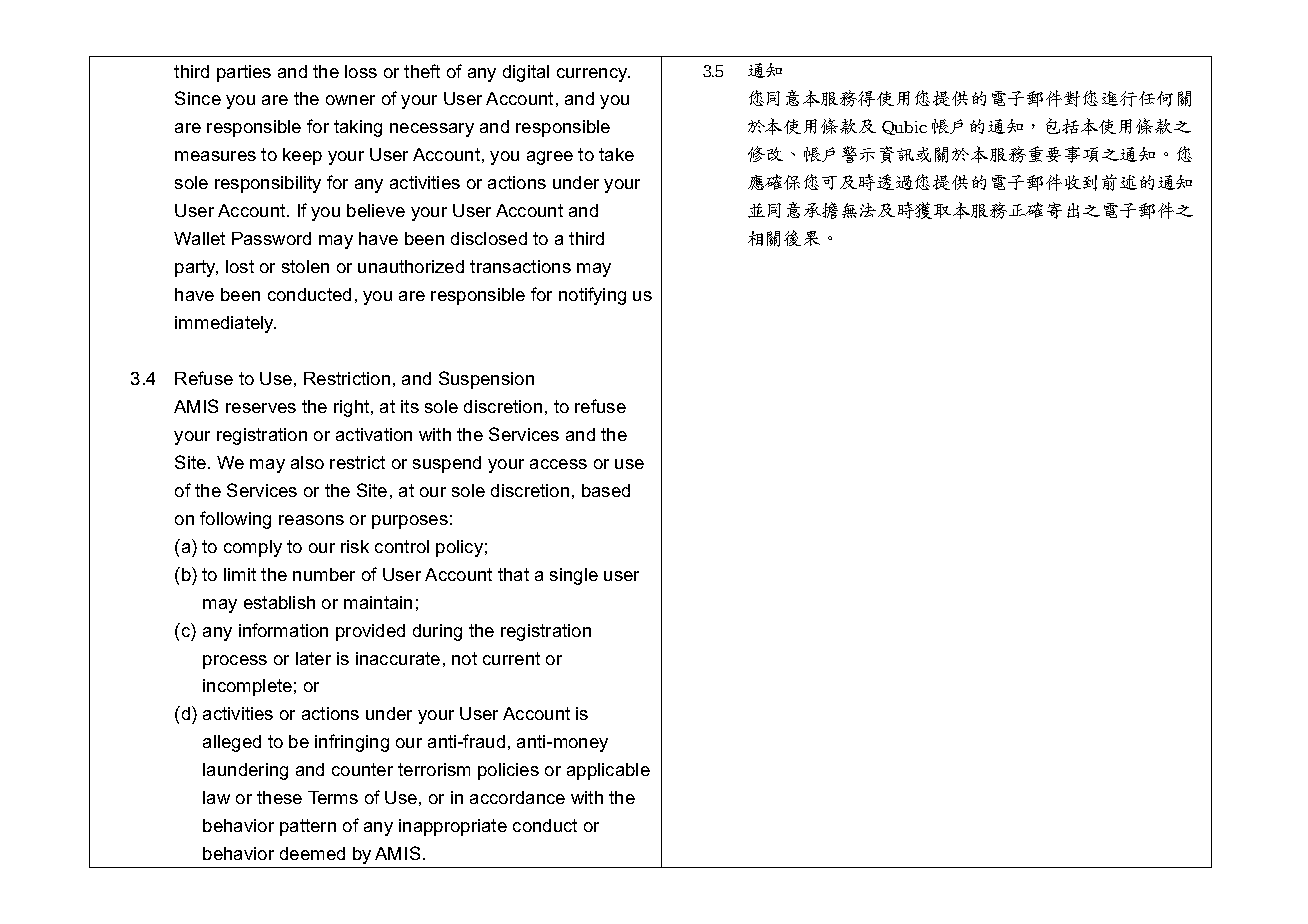 The image size is (1308, 924). Describe the element at coordinates (574, 576) in the screenshot. I see `single` at that location.
